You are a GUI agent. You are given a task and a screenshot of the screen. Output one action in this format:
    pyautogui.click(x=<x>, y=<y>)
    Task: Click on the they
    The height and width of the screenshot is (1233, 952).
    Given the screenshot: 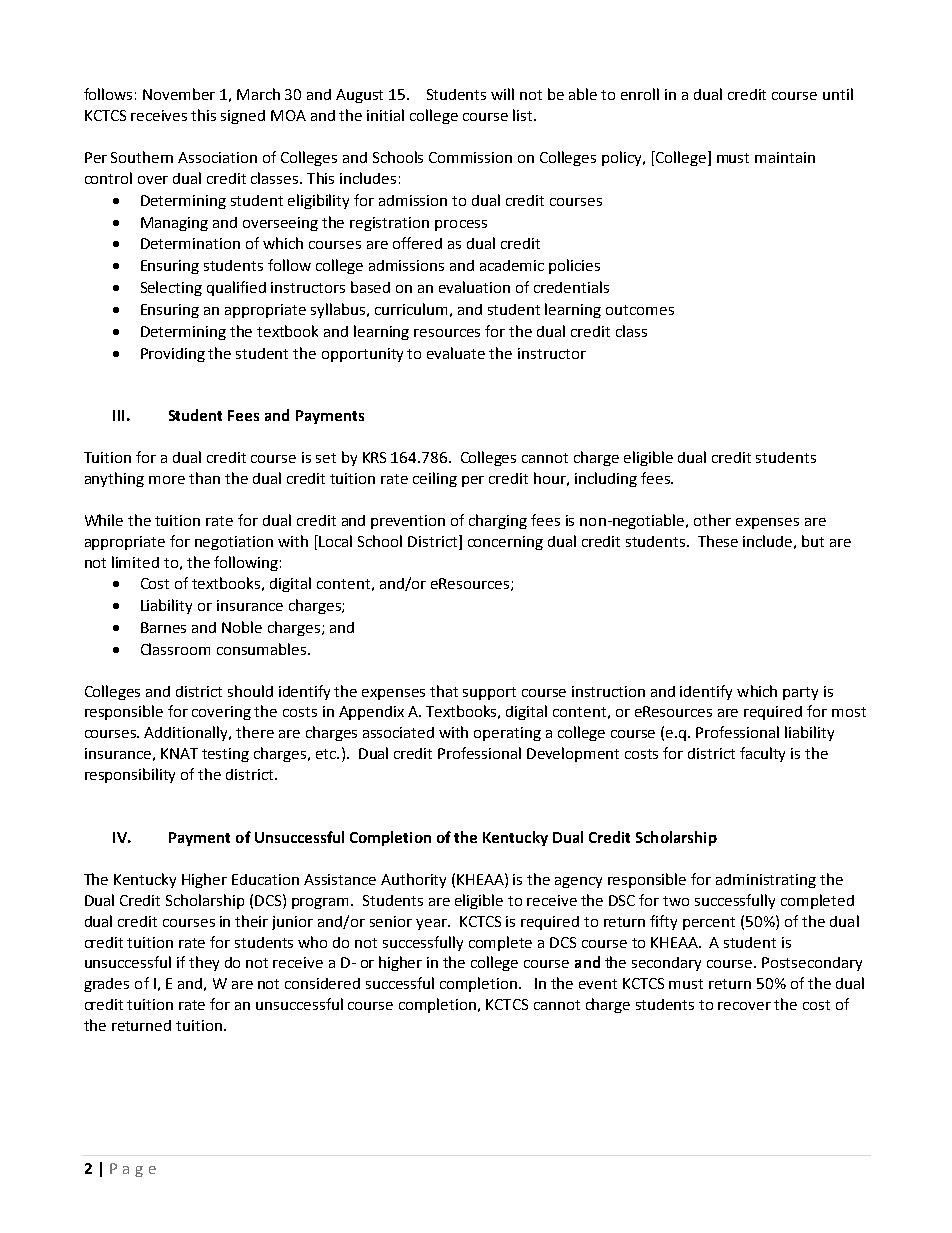 What is the action you would take?
    pyautogui.click(x=204, y=963)
